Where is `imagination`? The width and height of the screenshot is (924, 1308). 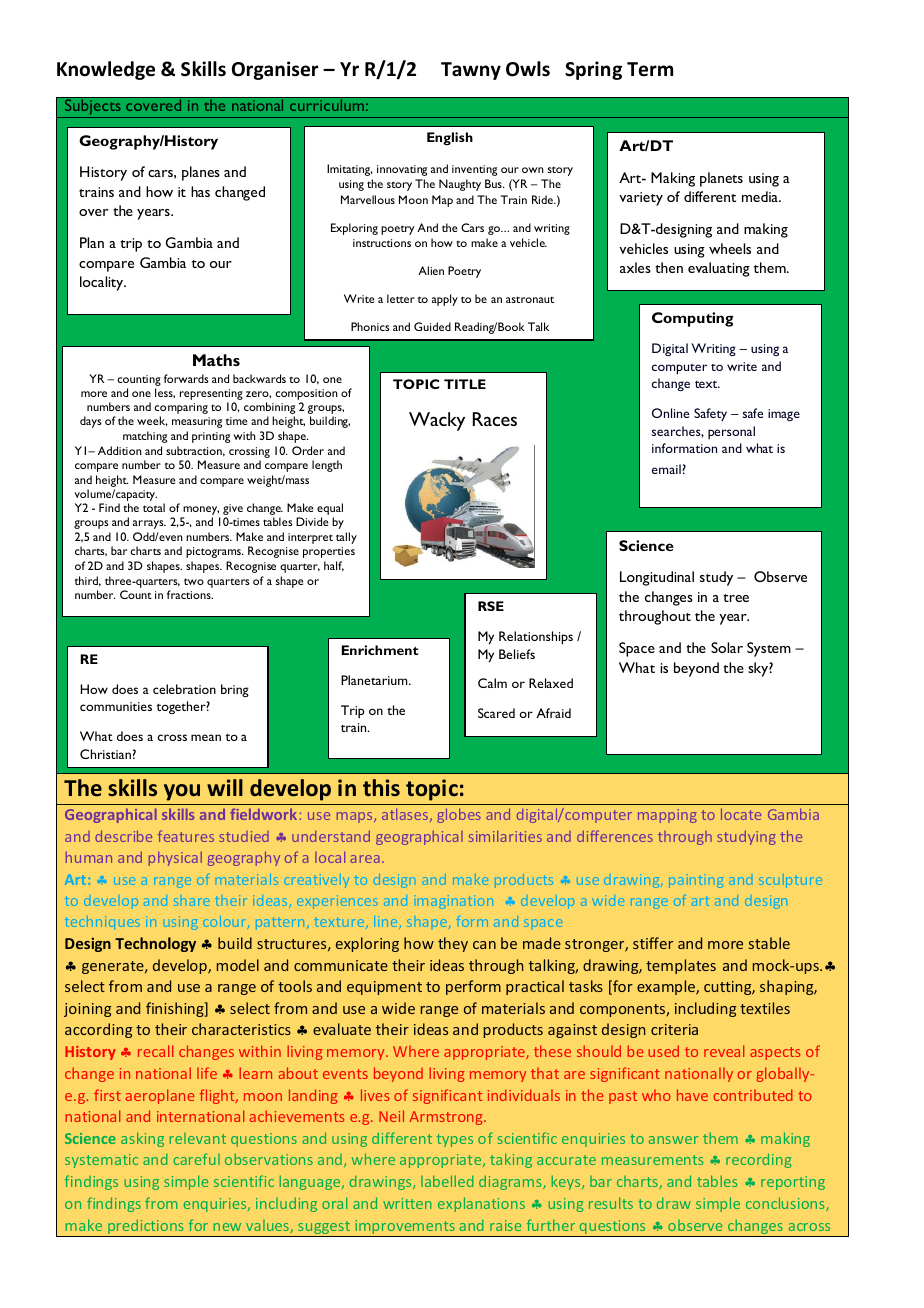
imagination is located at coordinates (455, 902).
